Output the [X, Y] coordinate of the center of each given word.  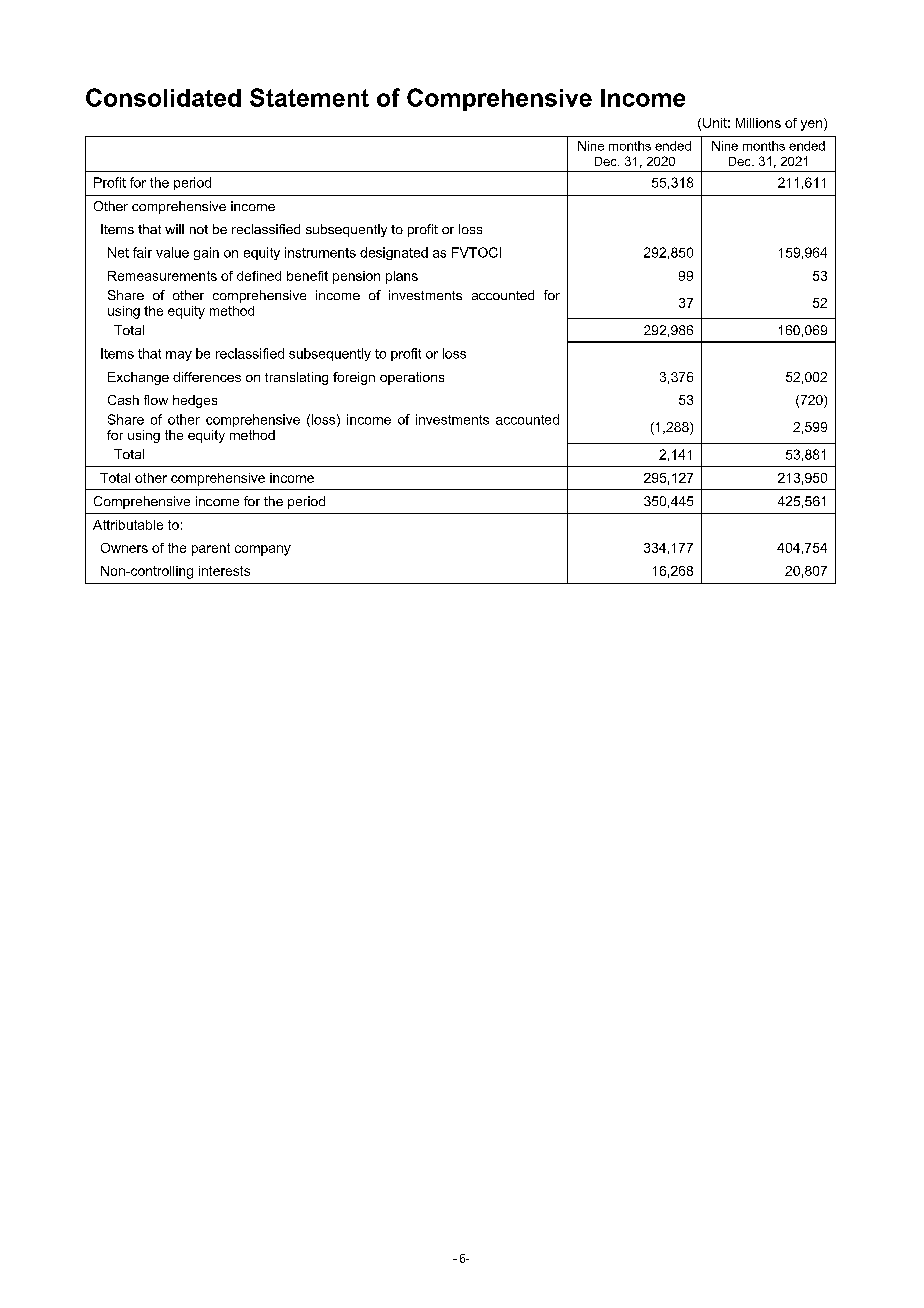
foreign [354, 378]
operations [412, 378]
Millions [758, 123]
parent [211, 549]
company [263, 550]
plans [402, 277]
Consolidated [163, 97]
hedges [195, 401]
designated [394, 253]
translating [296, 378]
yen [813, 124]
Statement [309, 97]
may [179, 356]
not [199, 229]
